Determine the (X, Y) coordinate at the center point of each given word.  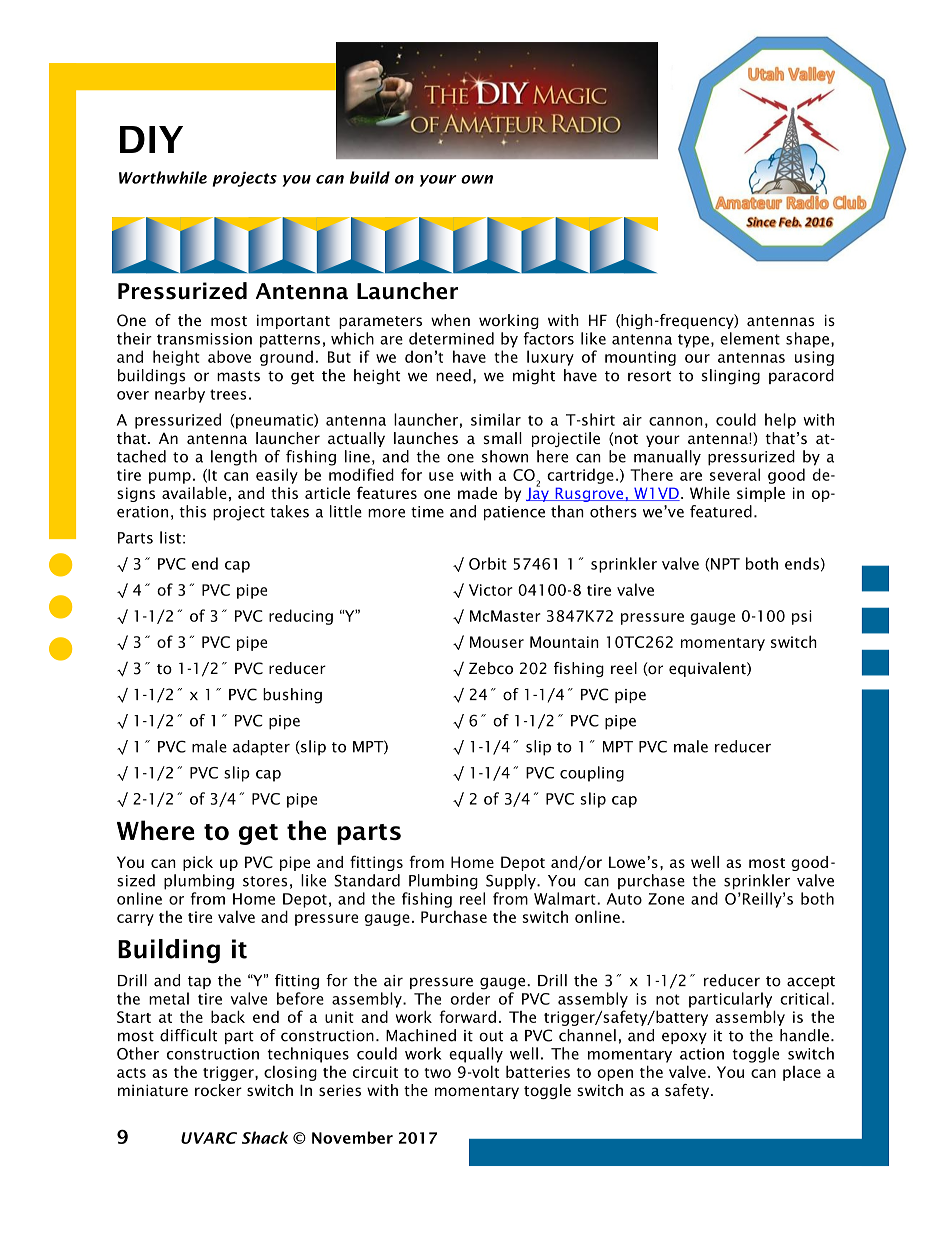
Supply (512, 882)
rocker (218, 1090)
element (750, 338)
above (229, 356)
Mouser (497, 642)
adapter (261, 748)
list (170, 537)
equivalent (708, 669)
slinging (731, 377)
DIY (151, 139)
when (450, 320)
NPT (725, 564)
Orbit (488, 563)
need (453, 375)
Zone (666, 899)
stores (265, 881)
